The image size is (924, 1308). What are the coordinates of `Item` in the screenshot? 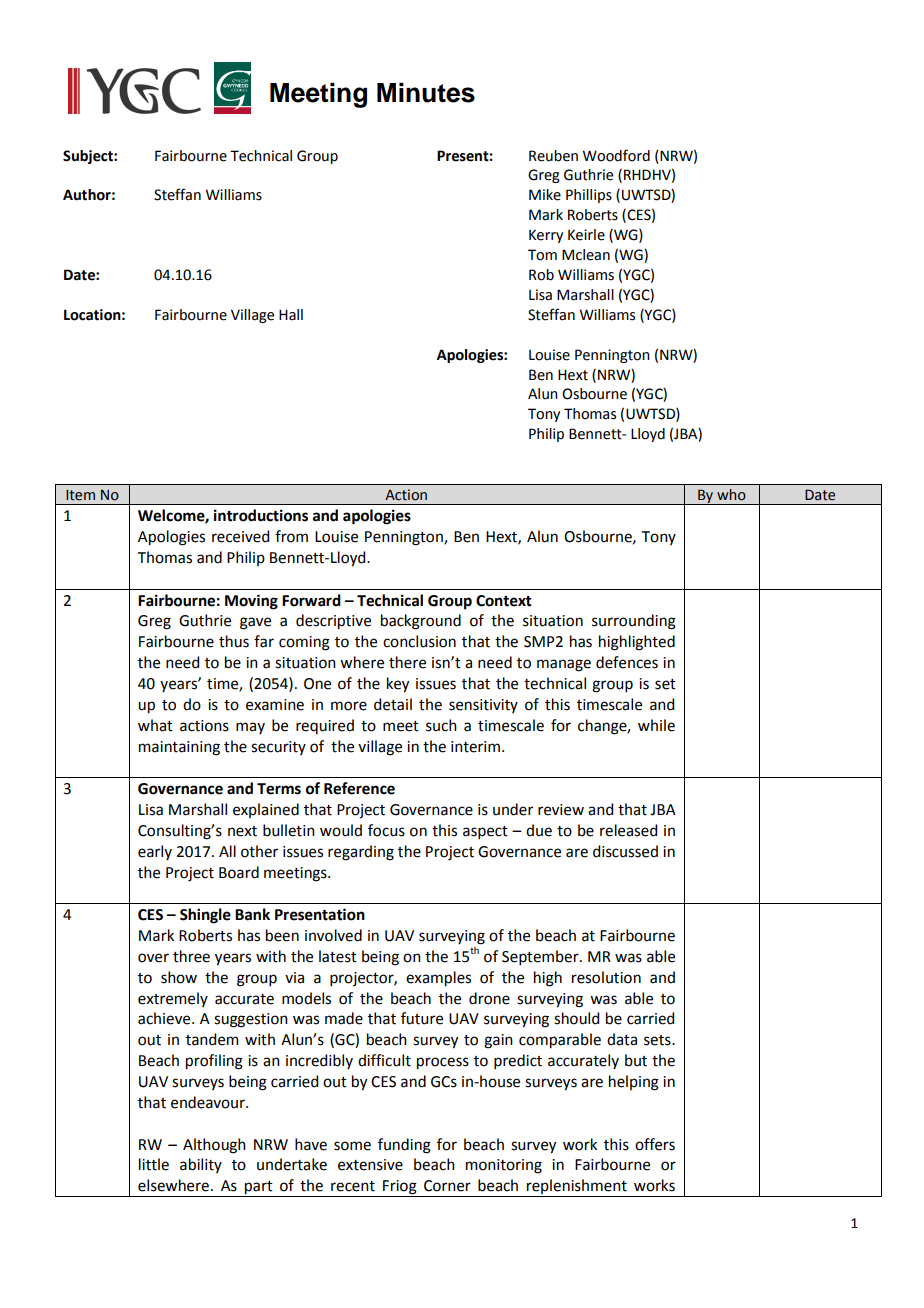 It's located at (80, 495).
